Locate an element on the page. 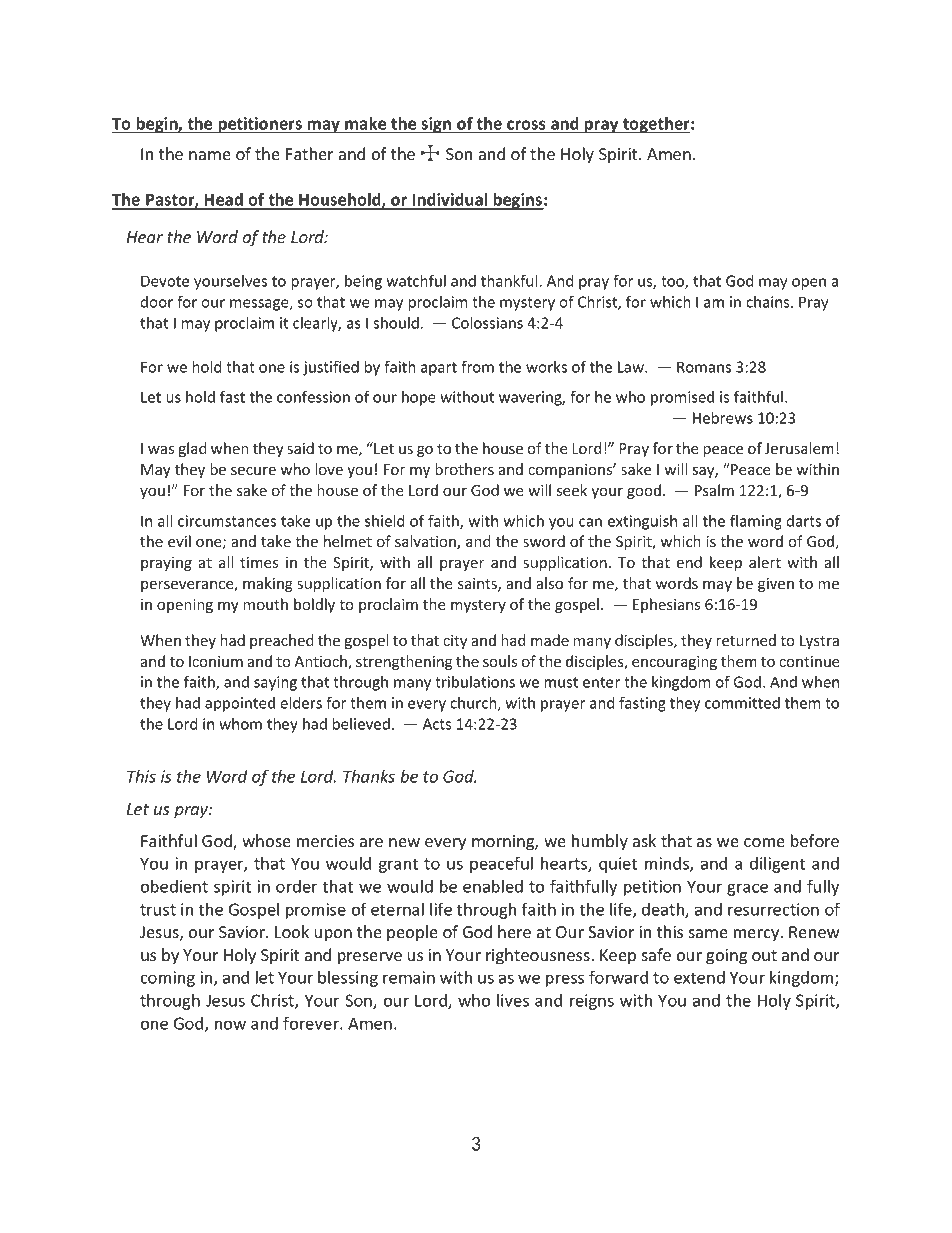 The height and width of the image is (1233, 952). Colossians is located at coordinates (487, 323).
